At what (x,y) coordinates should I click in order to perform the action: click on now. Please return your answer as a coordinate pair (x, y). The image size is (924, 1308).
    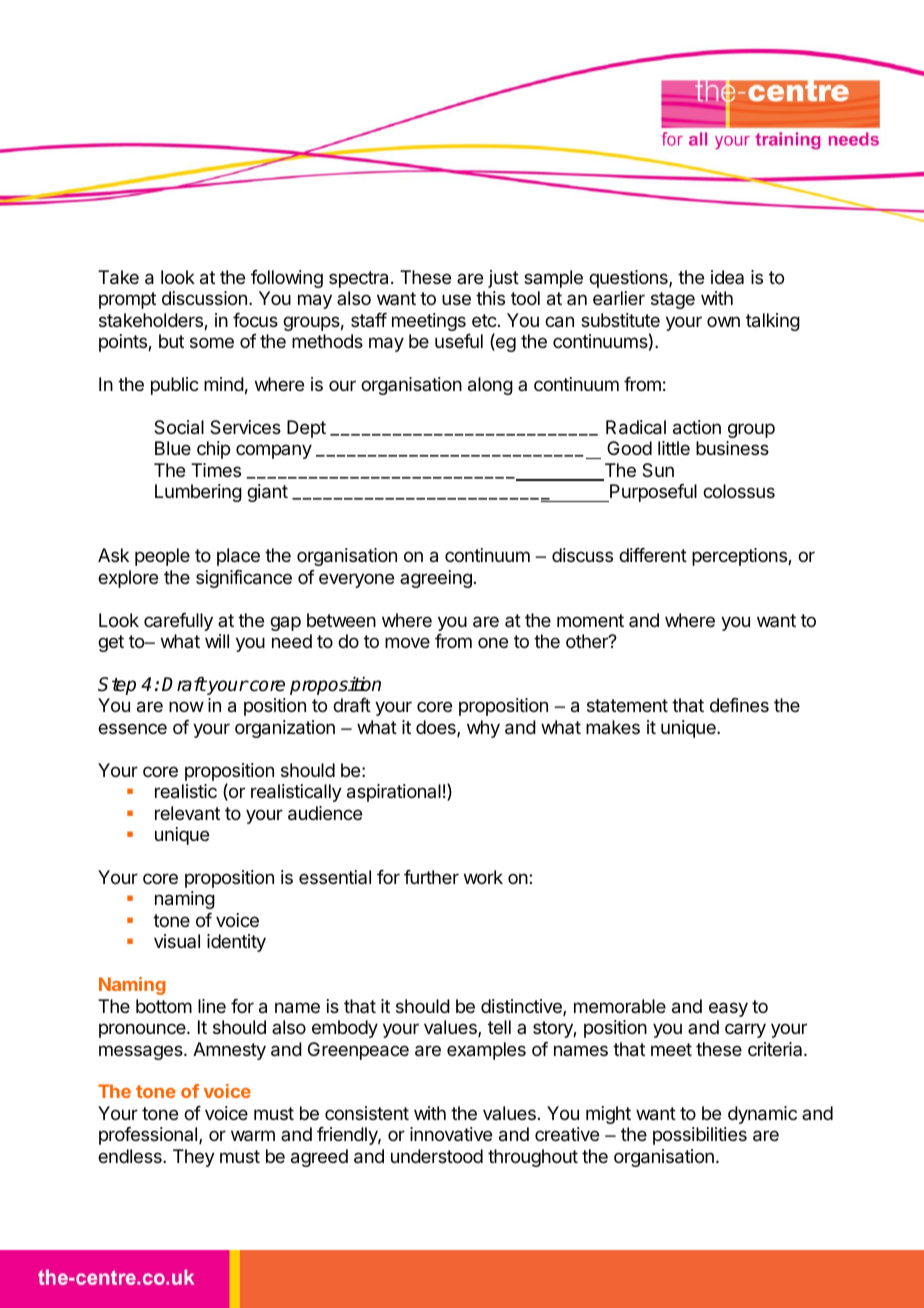
    Looking at the image, I should click on (186, 706).
